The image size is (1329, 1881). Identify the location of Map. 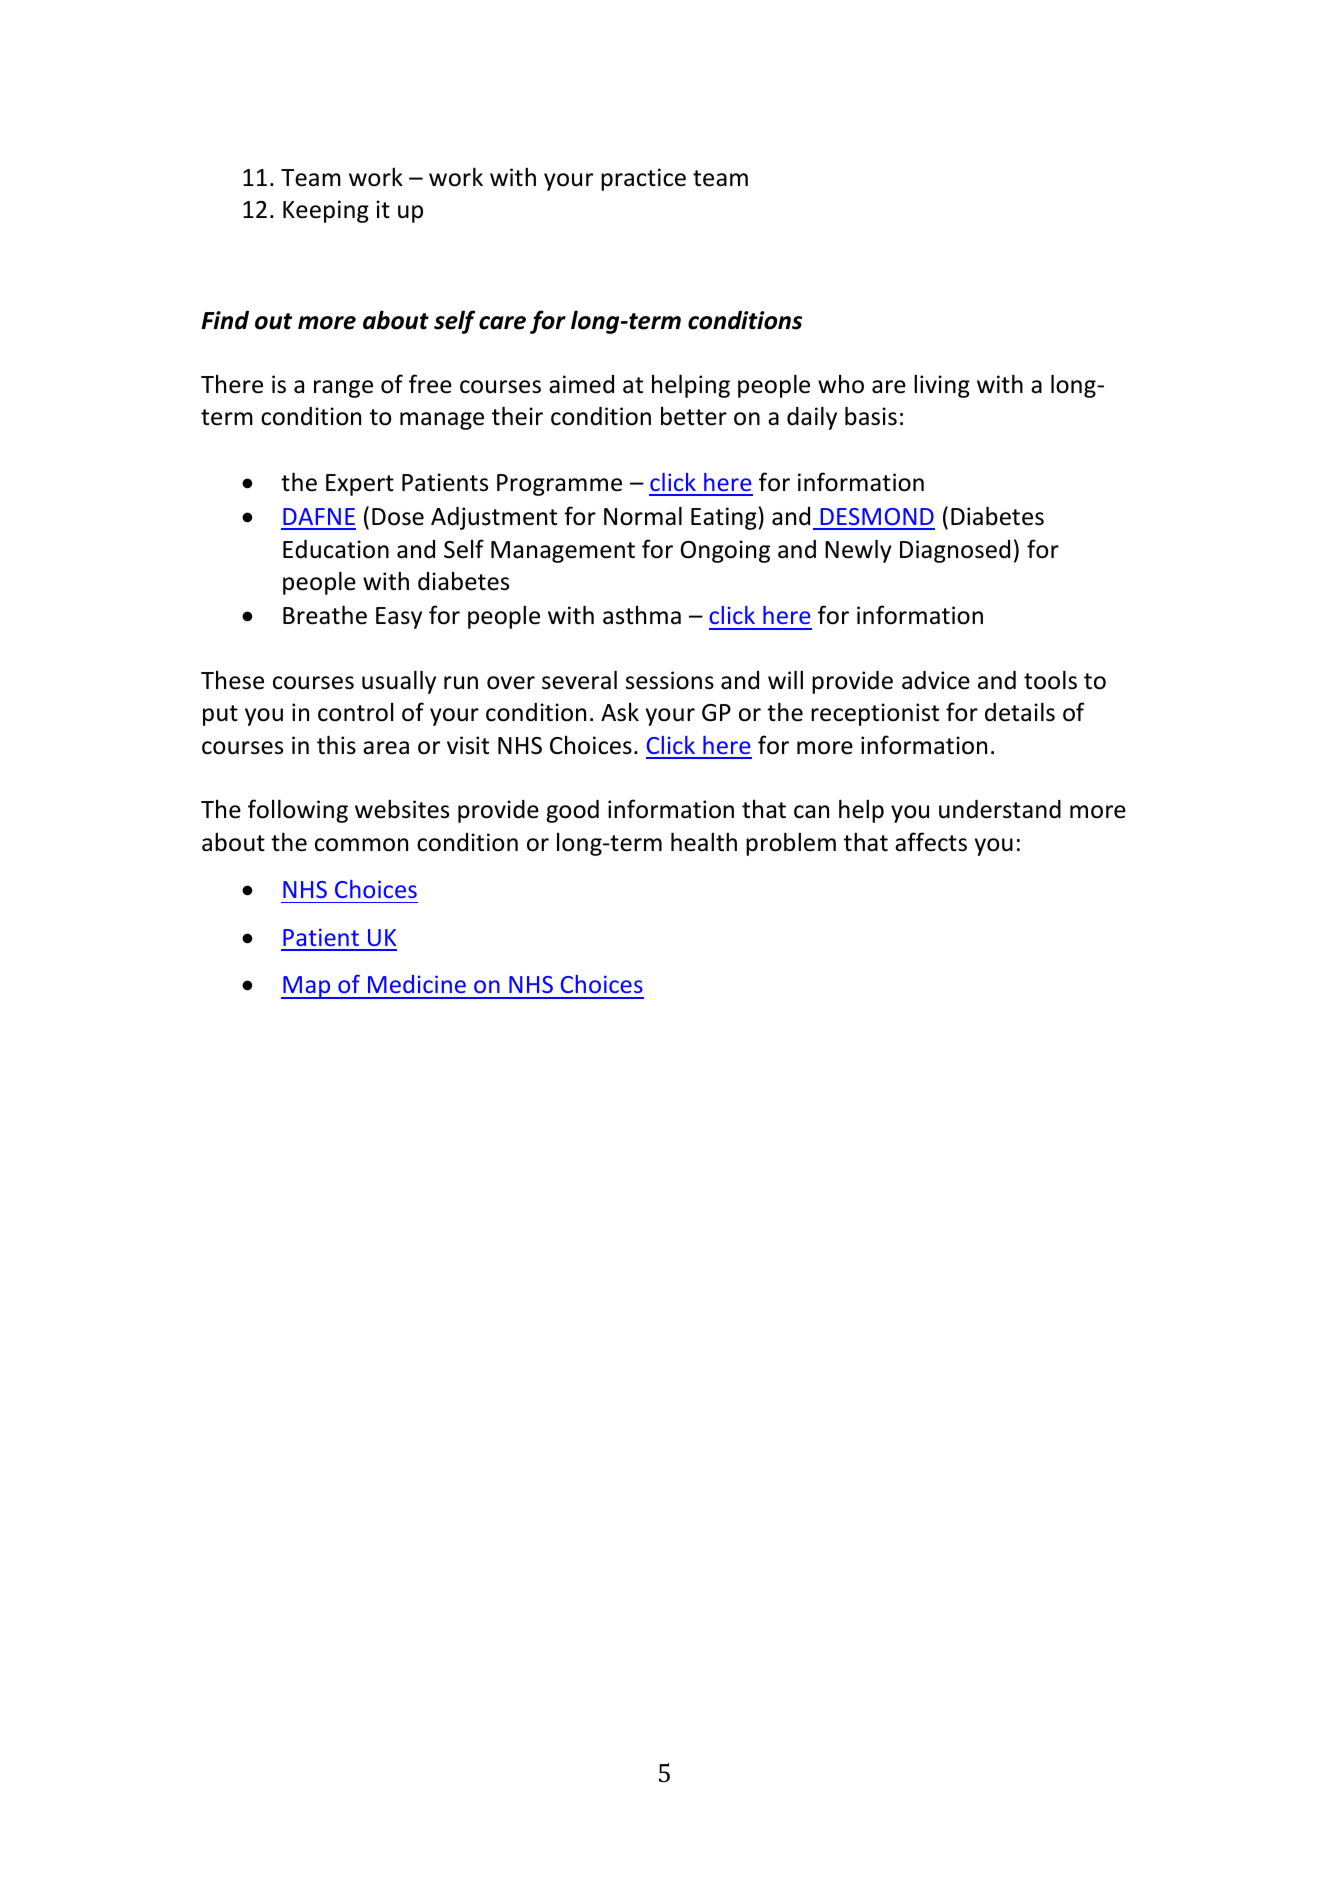
(307, 987).
